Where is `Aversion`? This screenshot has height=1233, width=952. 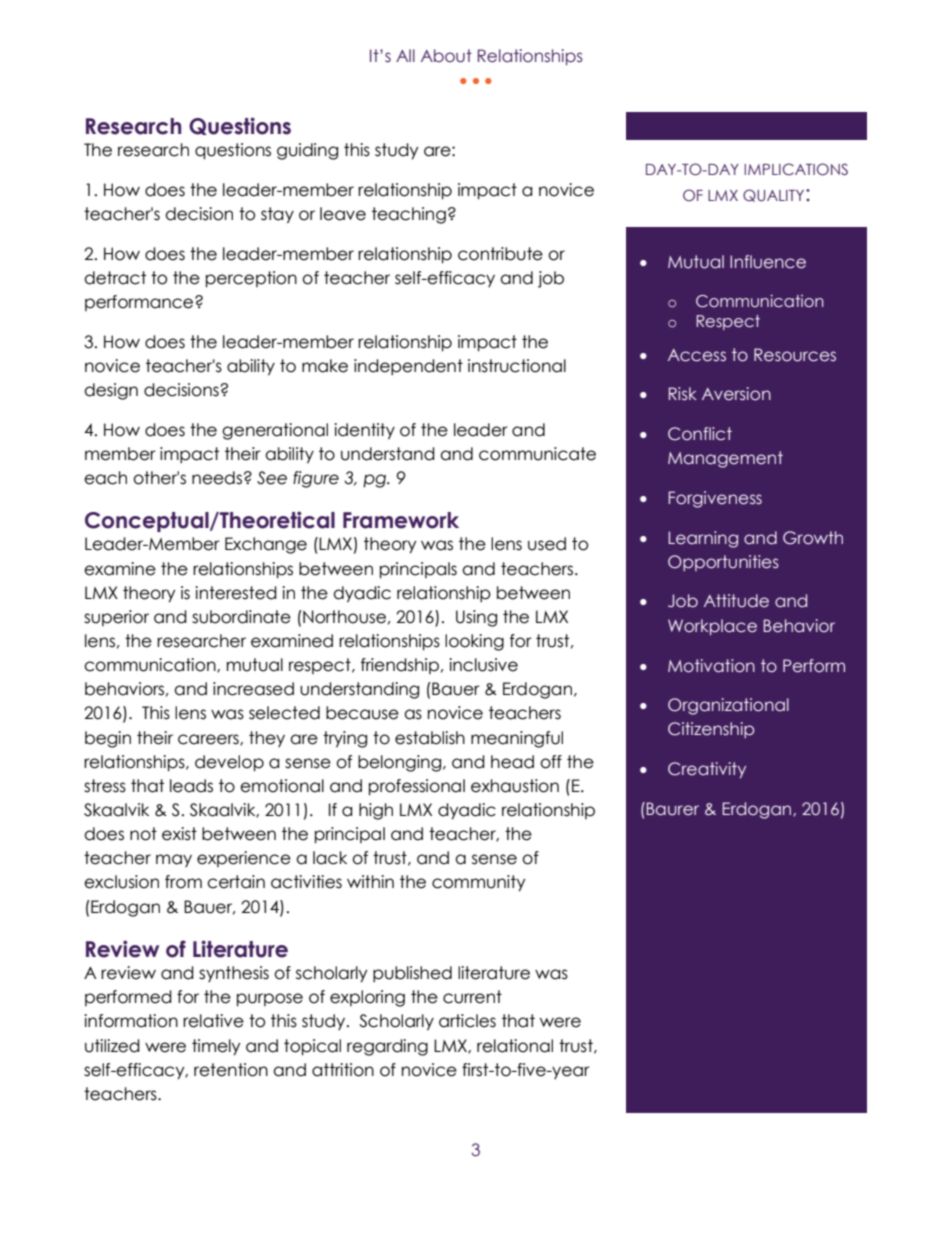
Aversion is located at coordinates (736, 394).
